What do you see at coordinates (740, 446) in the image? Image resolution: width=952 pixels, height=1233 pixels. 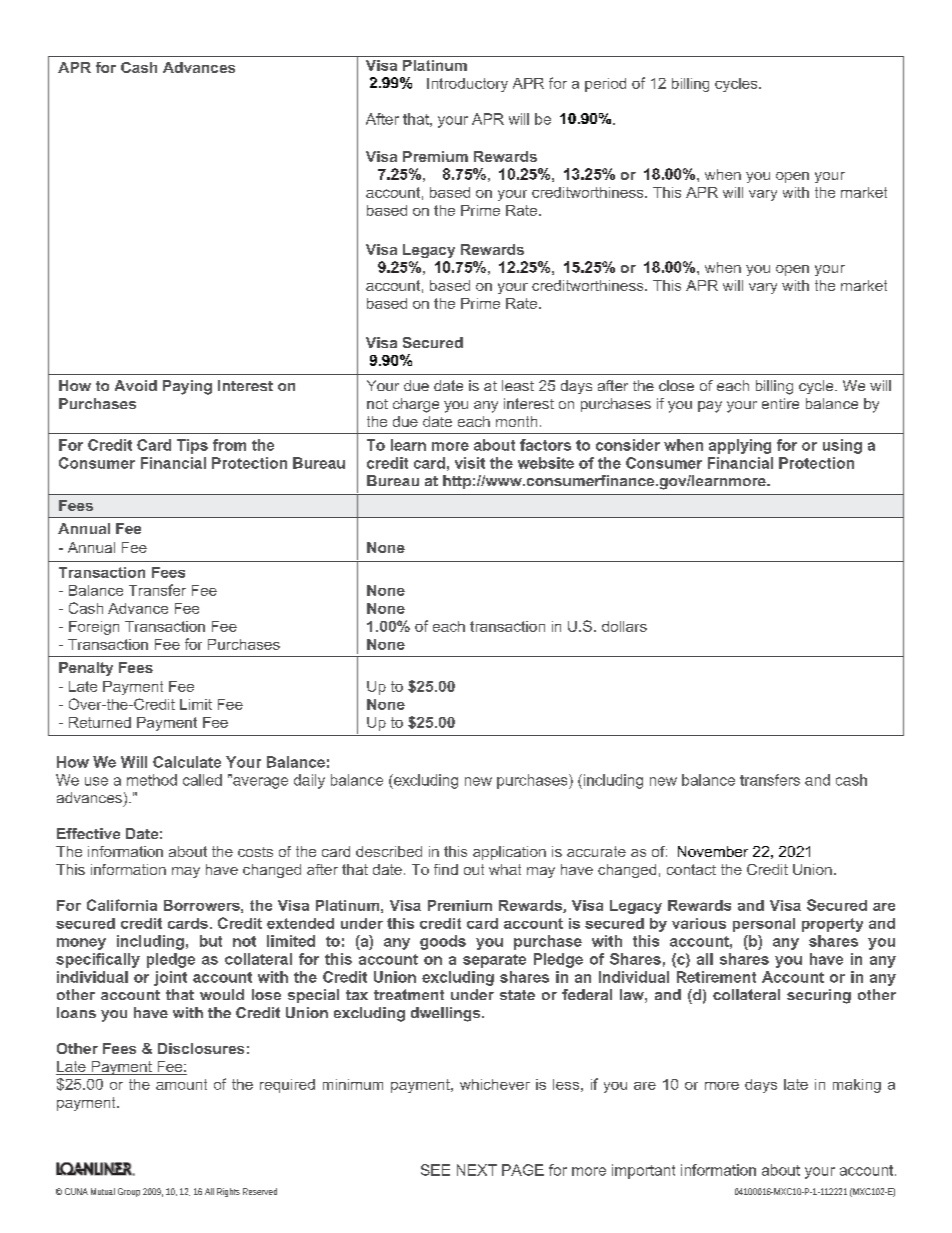 I see `applying` at bounding box center [740, 446].
